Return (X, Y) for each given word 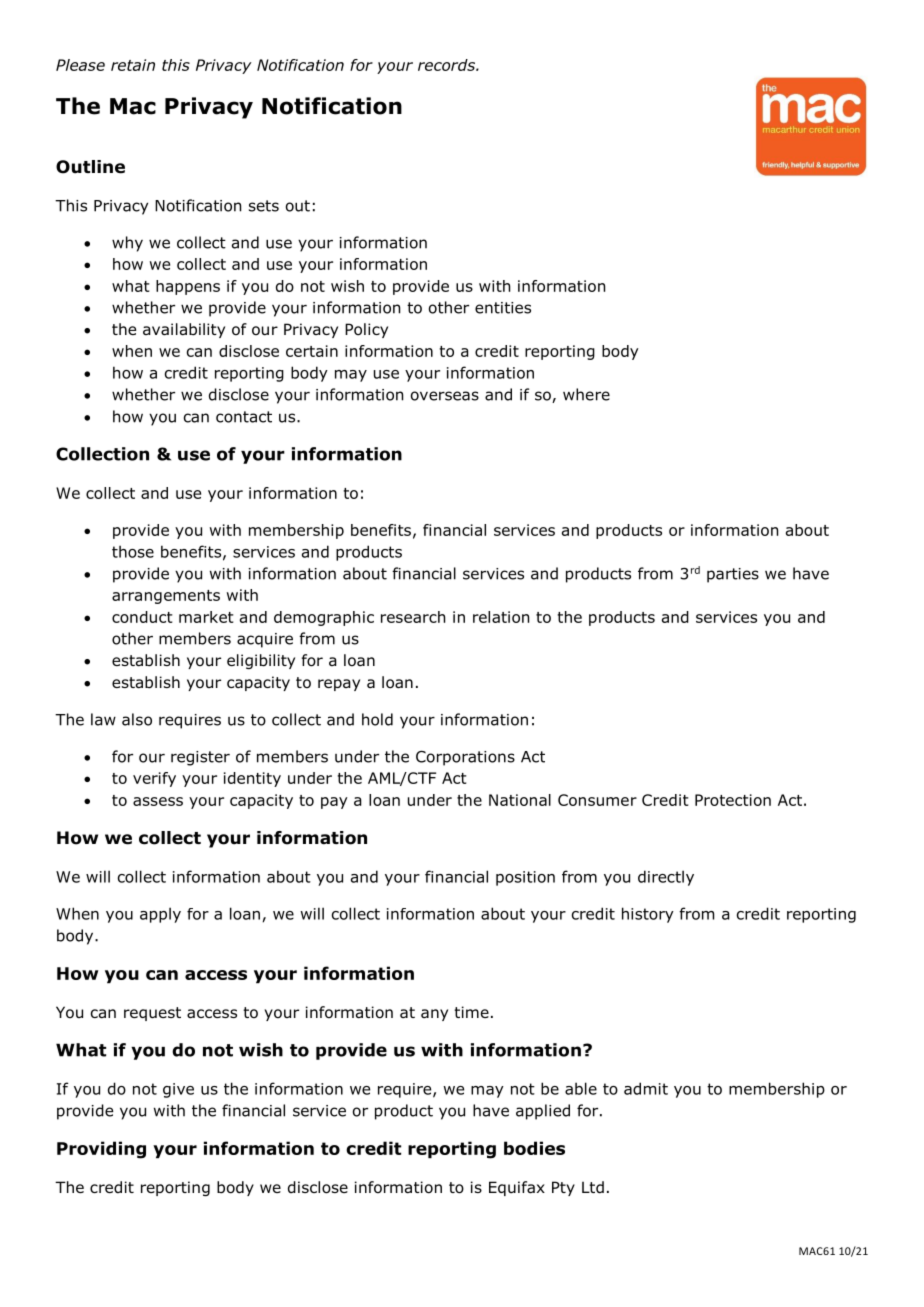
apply (160, 915)
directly (666, 878)
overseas (445, 396)
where (586, 394)
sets (264, 206)
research (413, 617)
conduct (142, 617)
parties (733, 575)
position (525, 878)
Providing (101, 1150)
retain (133, 65)
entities (503, 308)
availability (184, 330)
